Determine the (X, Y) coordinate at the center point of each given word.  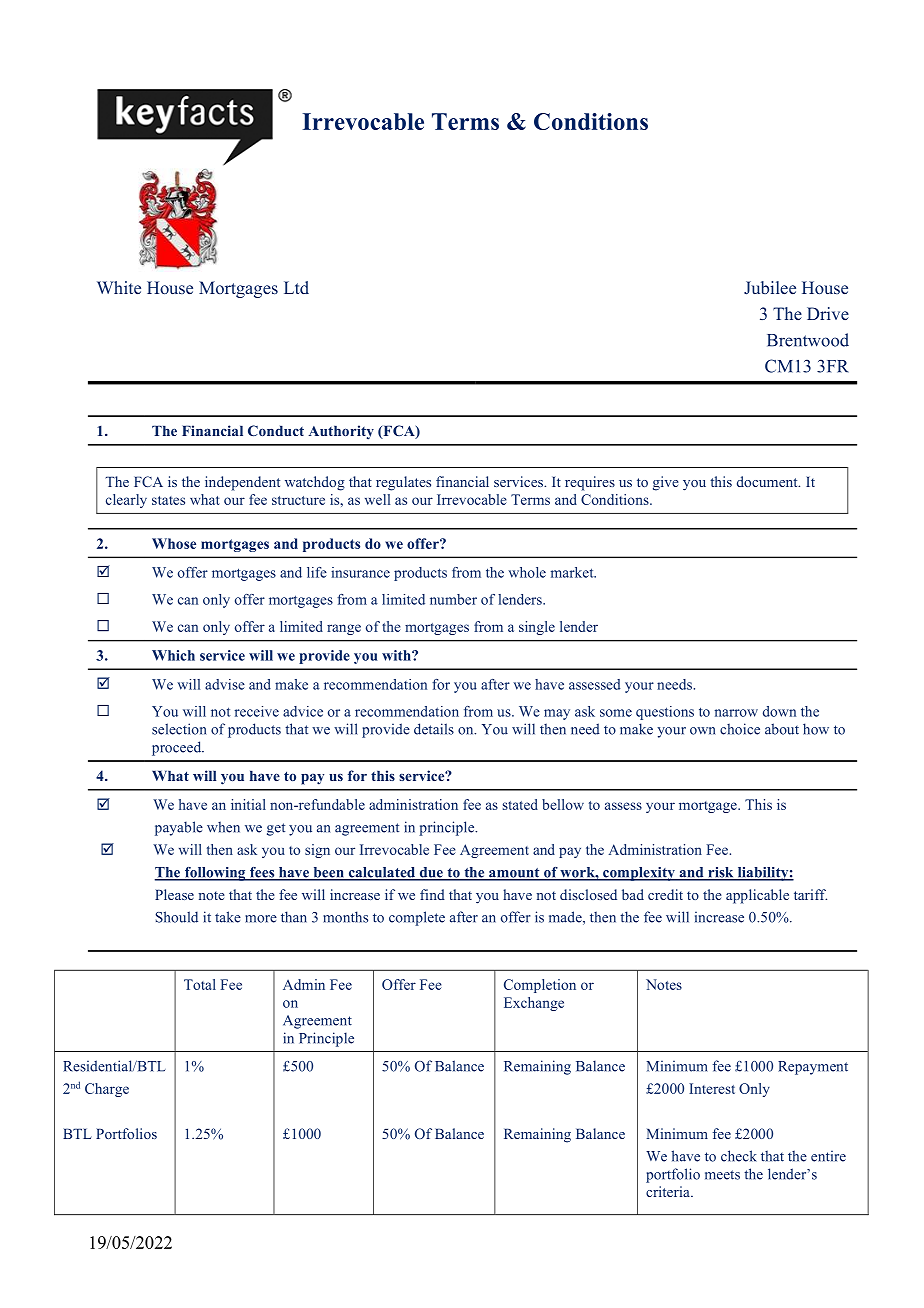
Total (200, 984)
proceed (178, 748)
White (119, 287)
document (768, 481)
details (434, 729)
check (739, 1156)
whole (527, 572)
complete (417, 918)
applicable (757, 896)
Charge (107, 1090)
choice (740, 729)
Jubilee (770, 288)
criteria (669, 1191)
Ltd (296, 287)
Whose (174, 543)
